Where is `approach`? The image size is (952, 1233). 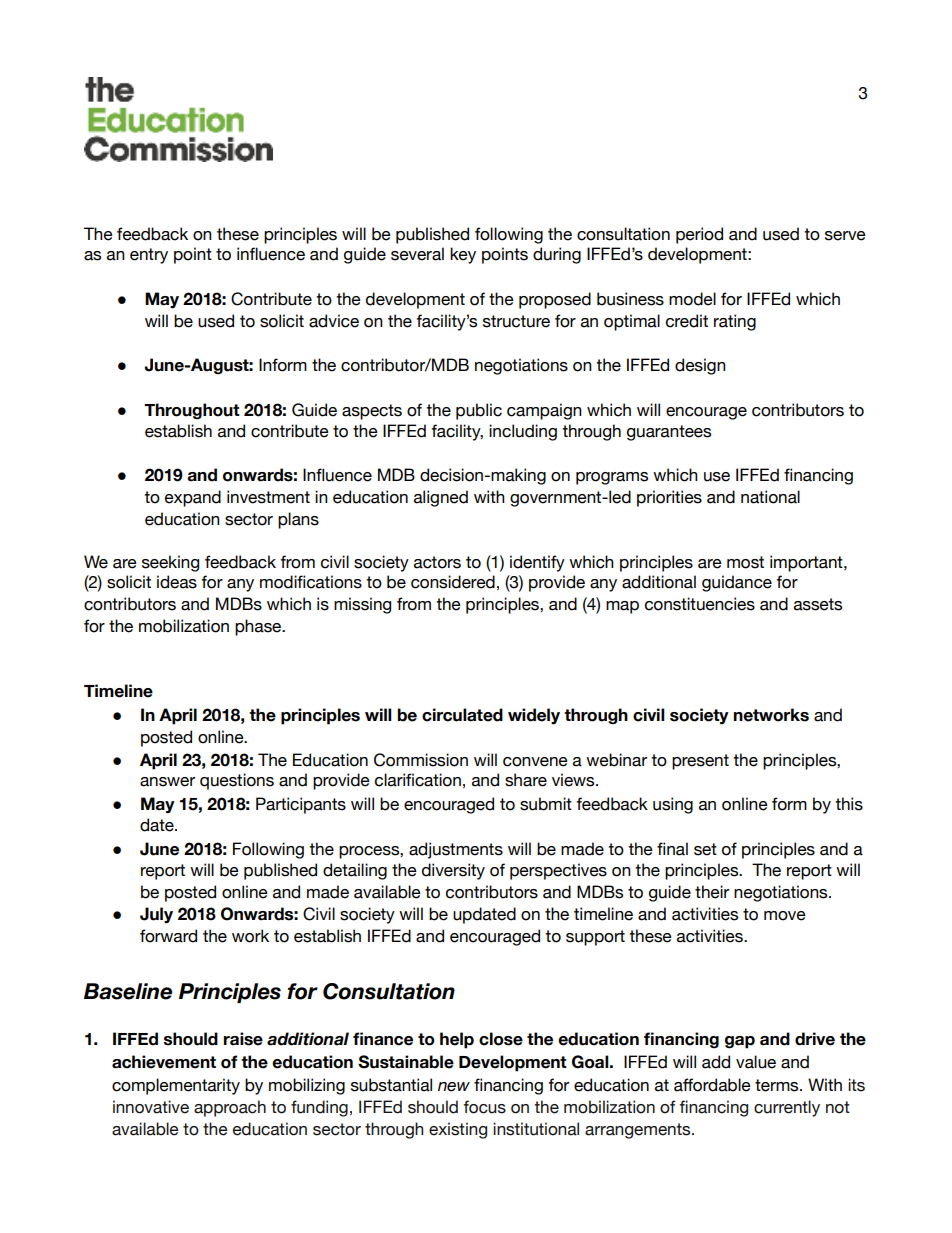
approach is located at coordinates (230, 1108).
